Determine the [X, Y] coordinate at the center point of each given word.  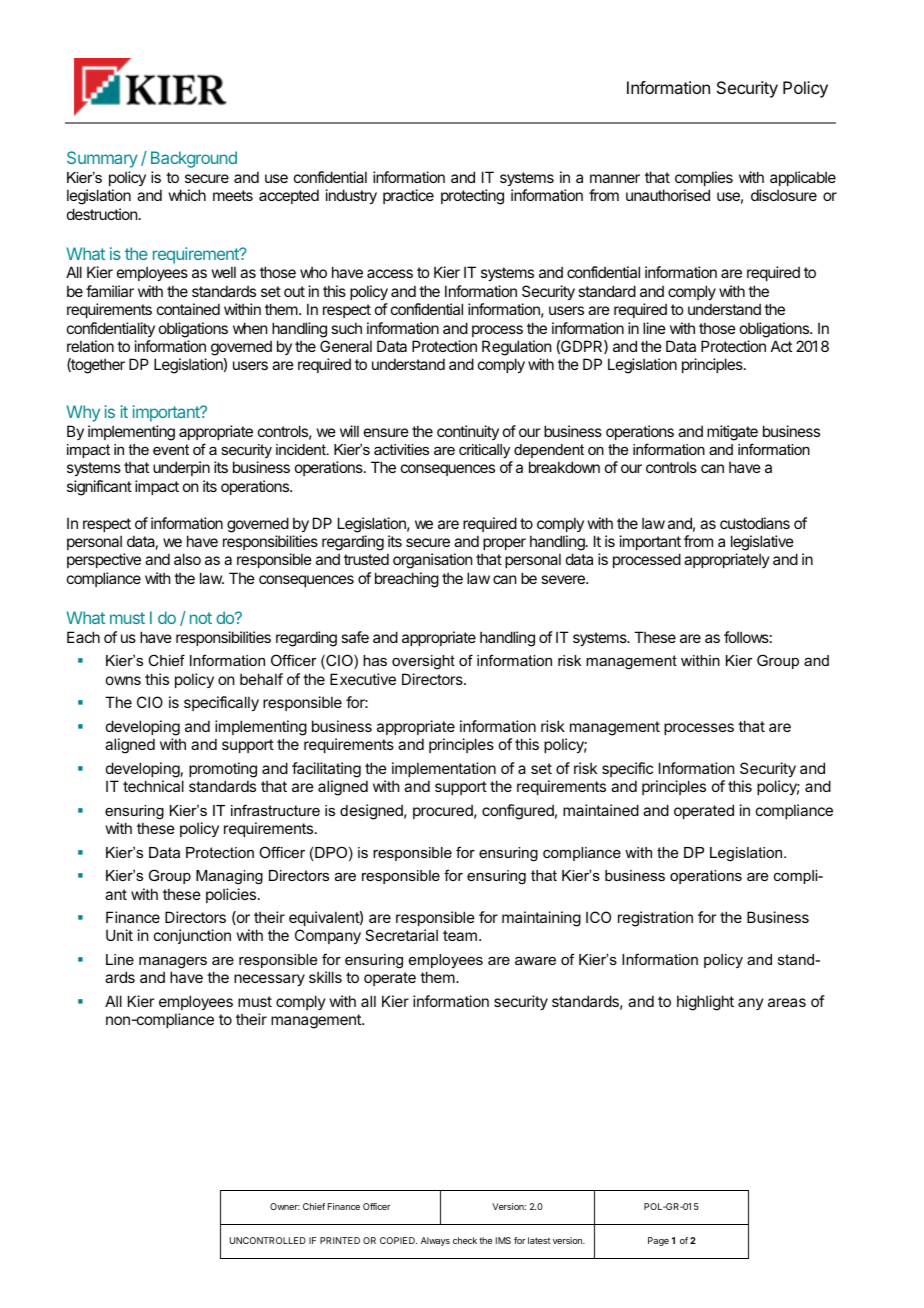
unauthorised [668, 195]
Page [658, 1241]
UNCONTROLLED [268, 1240]
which [187, 195]
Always [435, 1241]
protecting [472, 197]
